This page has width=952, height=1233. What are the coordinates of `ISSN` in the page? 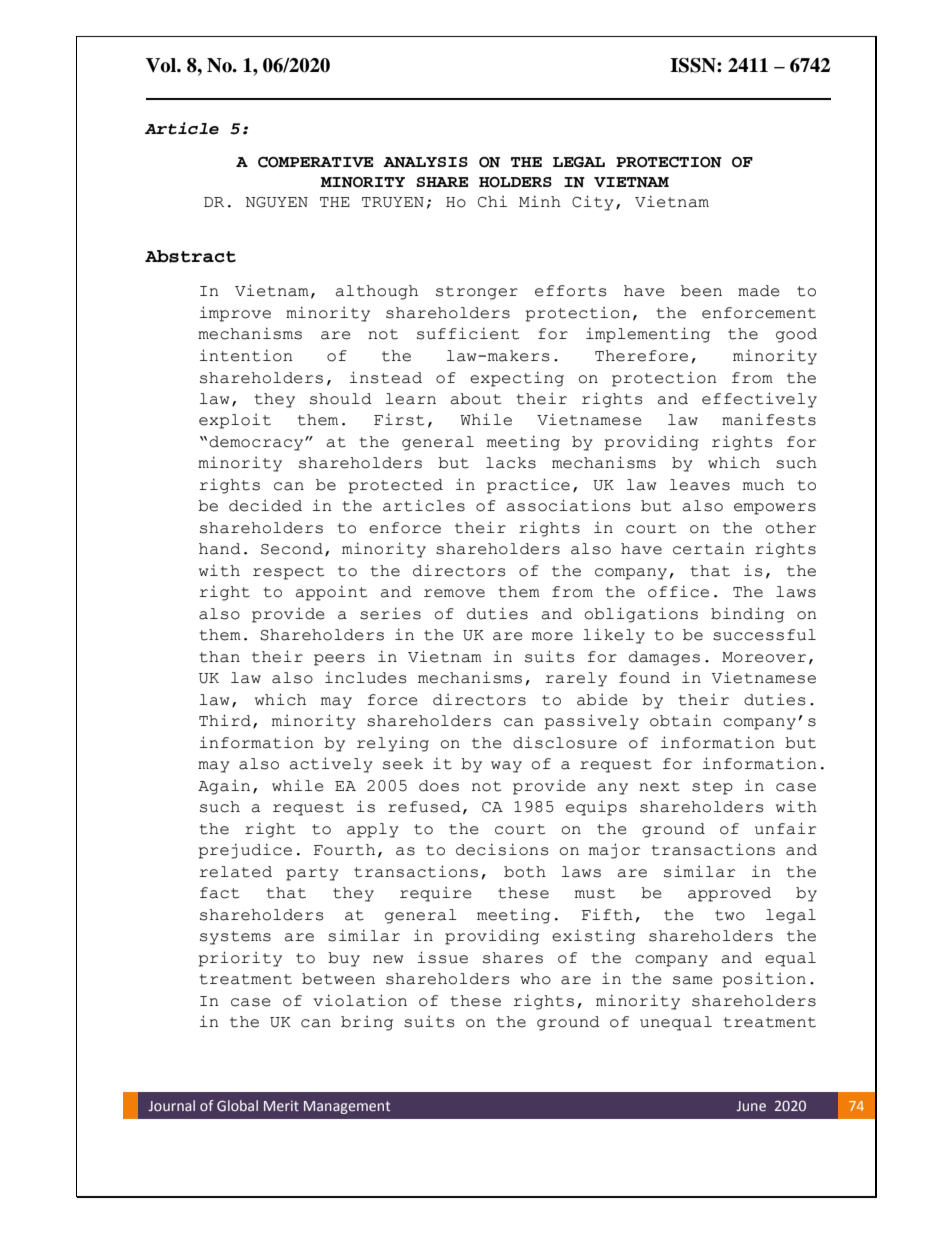 It's located at (694, 65).
